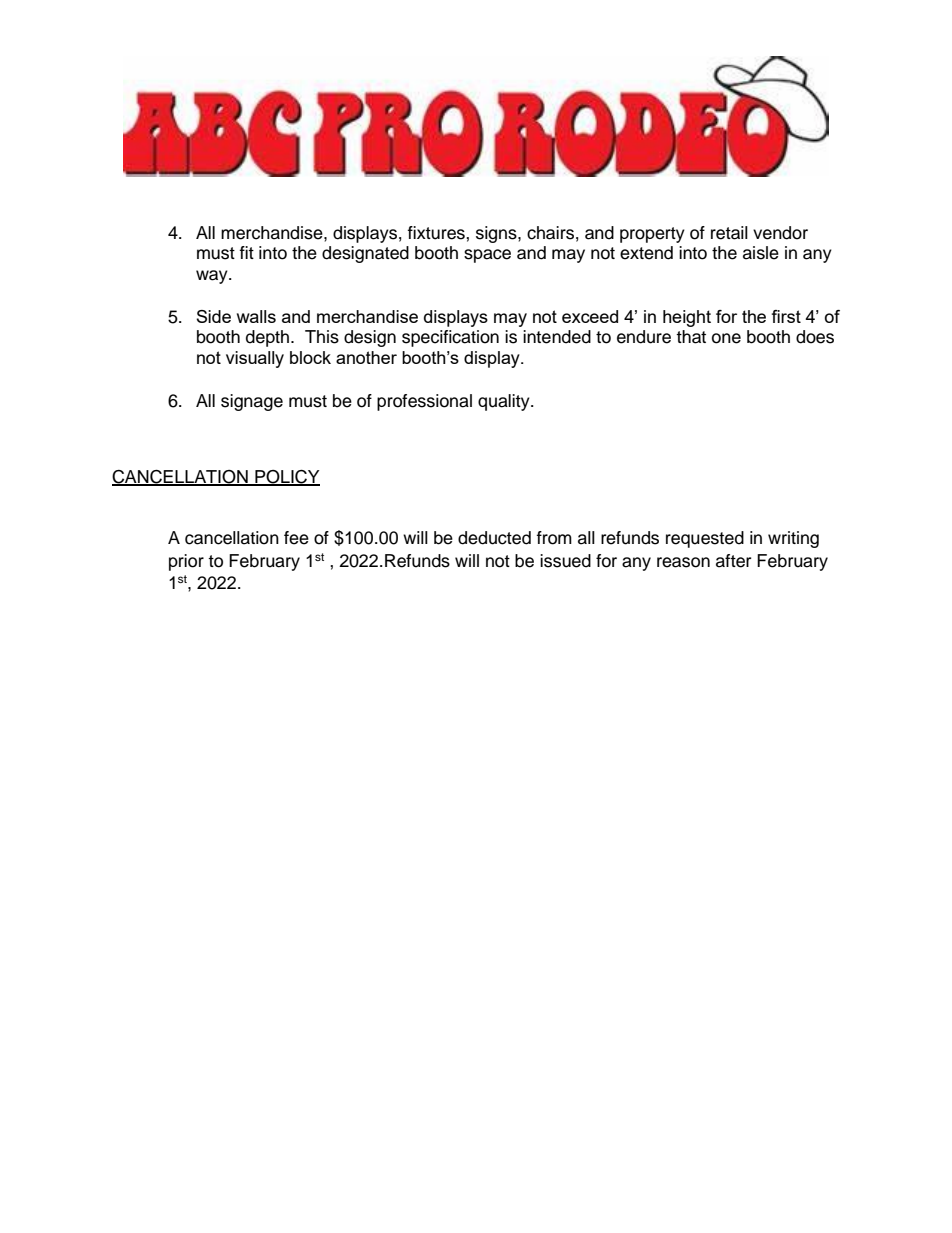  Describe the element at coordinates (296, 538) in the image. I see `fee` at that location.
